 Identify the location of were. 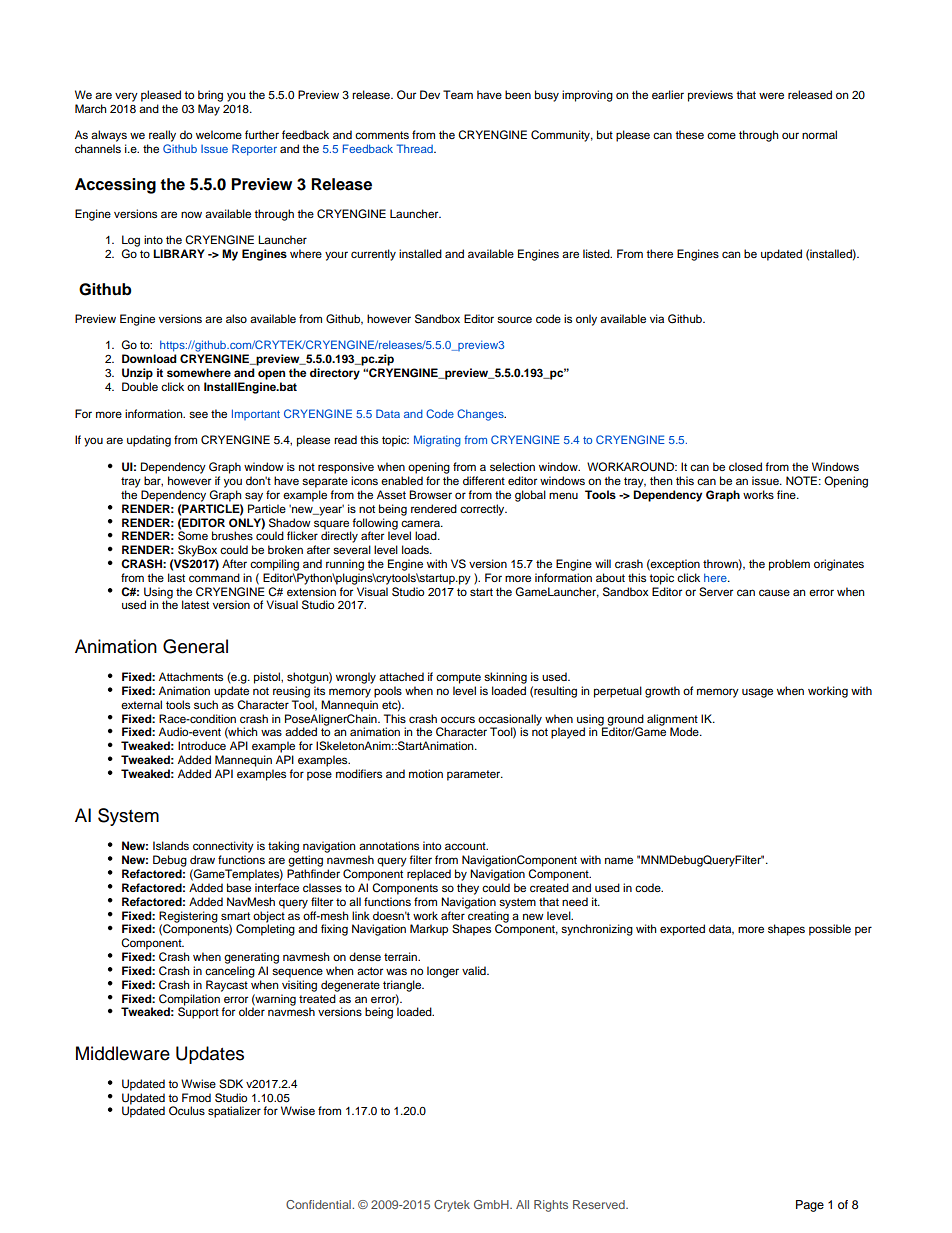
(771, 95).
